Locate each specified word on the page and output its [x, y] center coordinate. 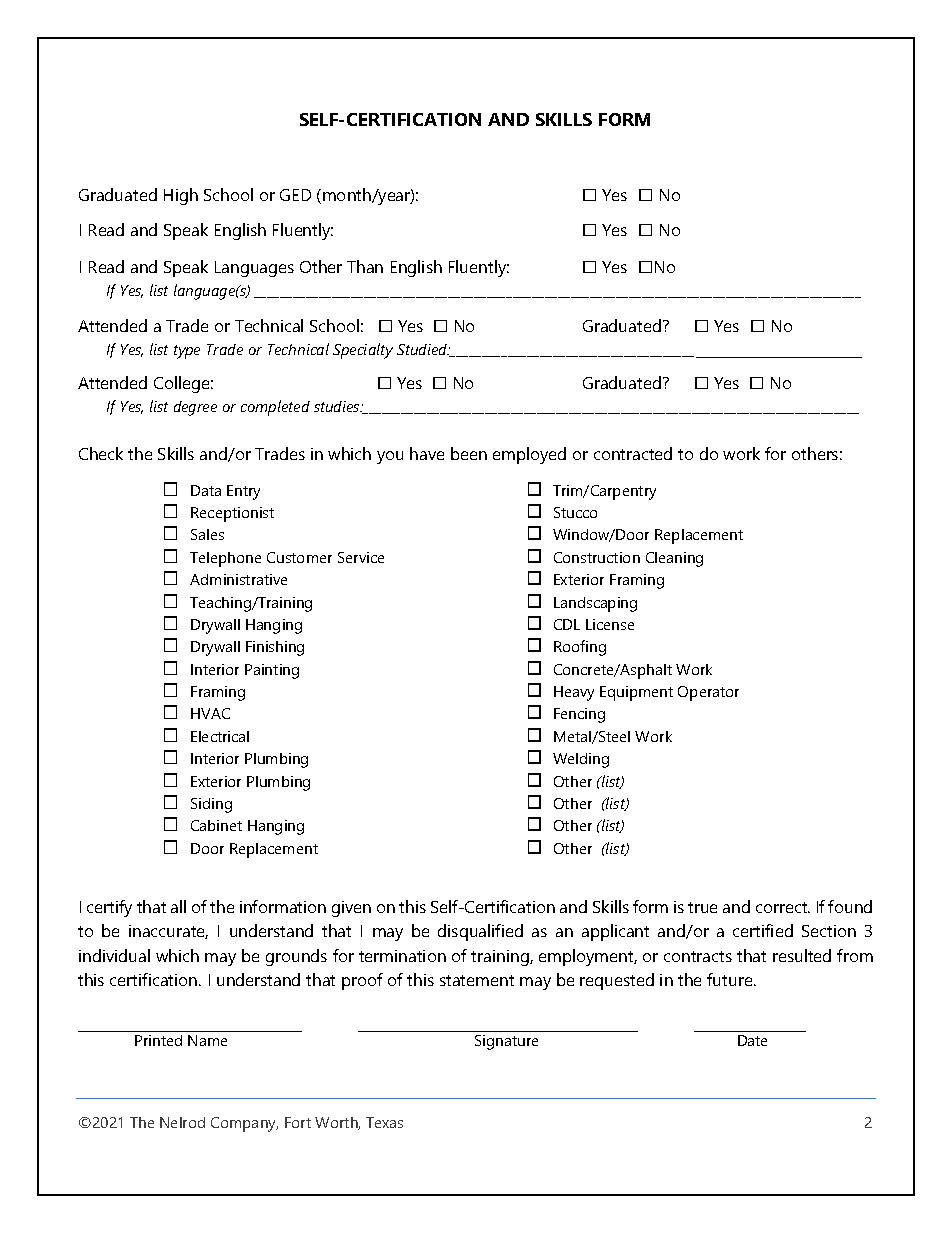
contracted [633, 453]
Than [365, 266]
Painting [272, 671]
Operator [708, 693]
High [181, 196]
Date [752, 1040]
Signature [506, 1042]
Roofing [580, 648]
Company [244, 1124]
